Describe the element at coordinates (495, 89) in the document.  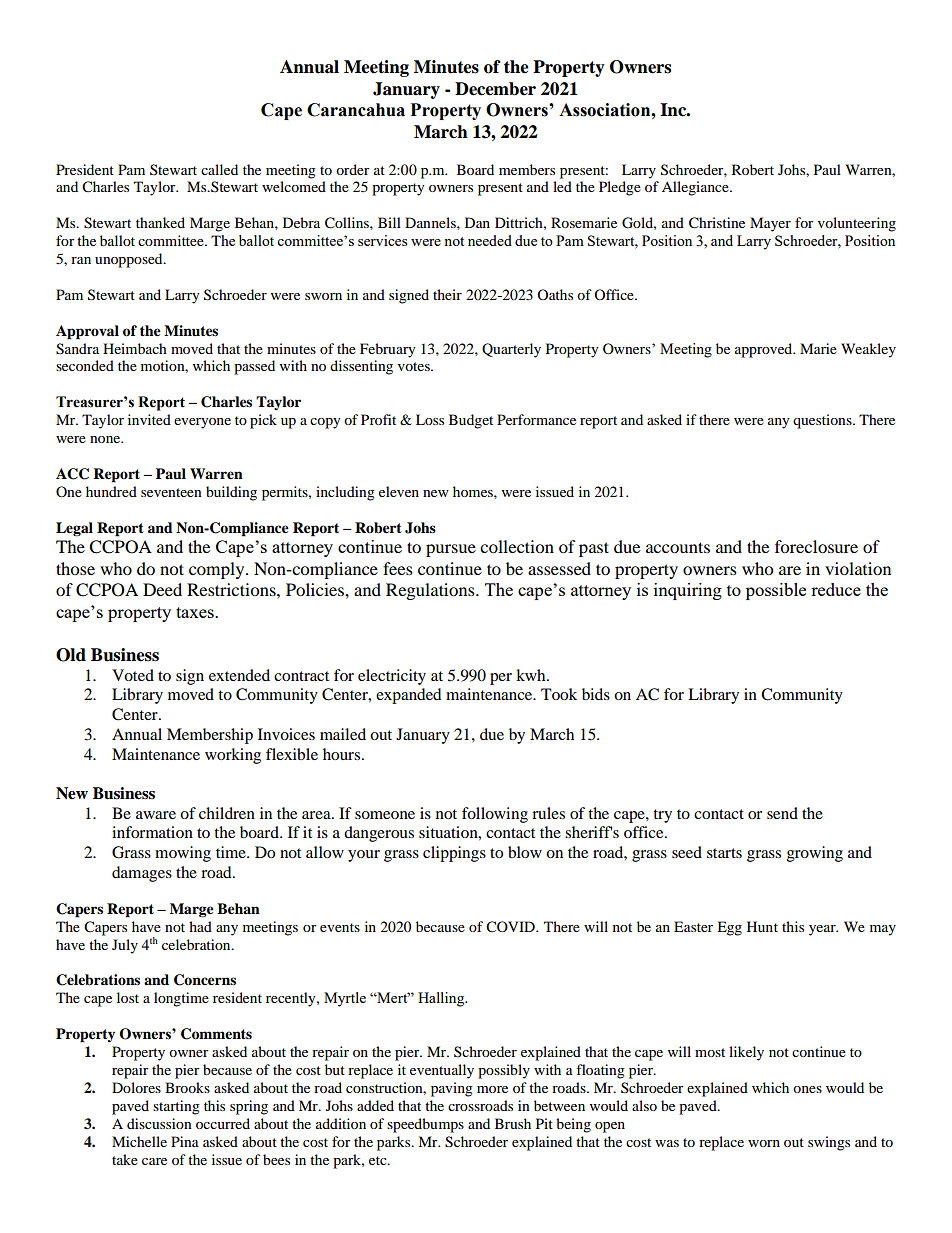
I see `December` at that location.
